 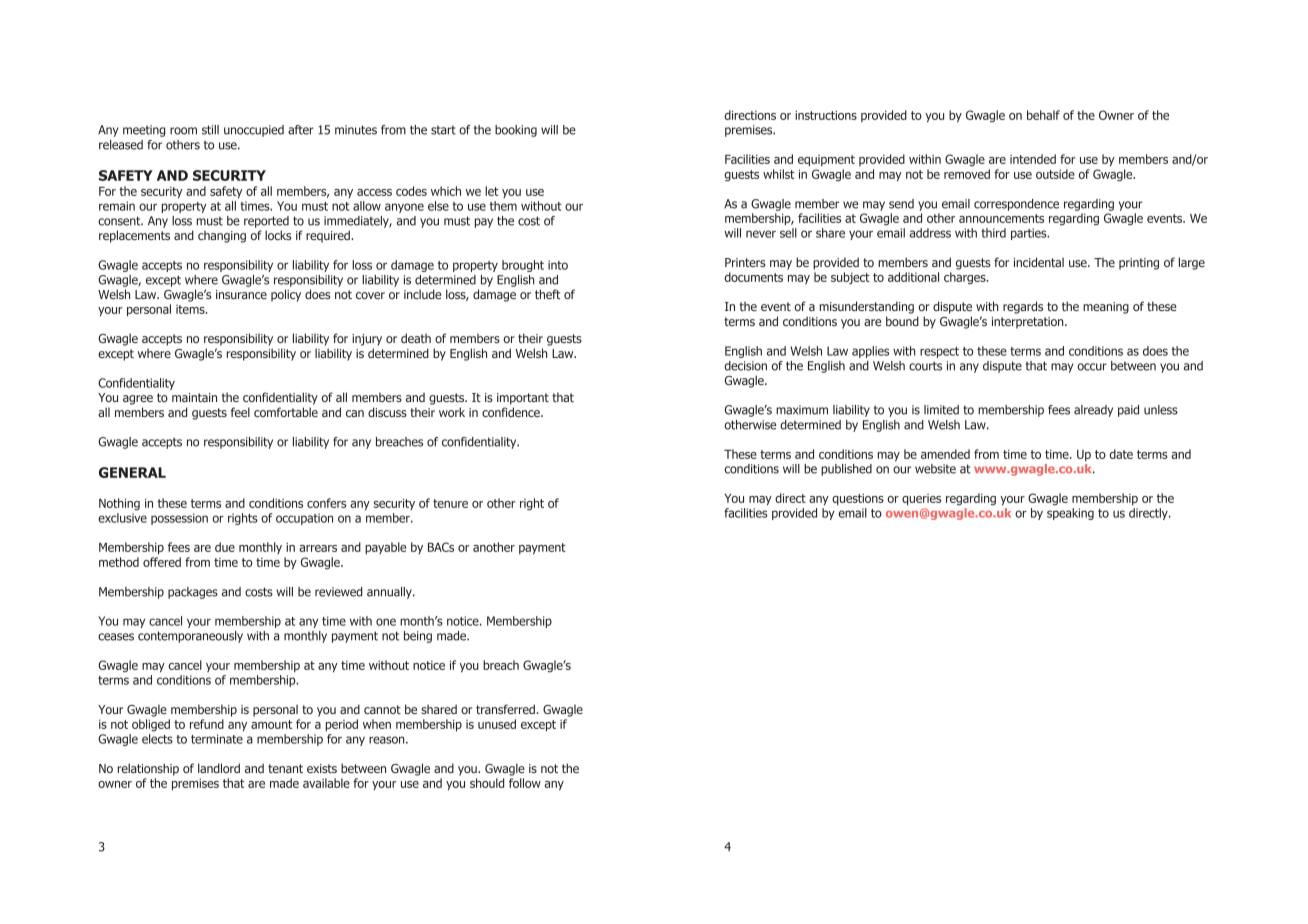 I want to click on landlord, so click(x=219, y=768).
